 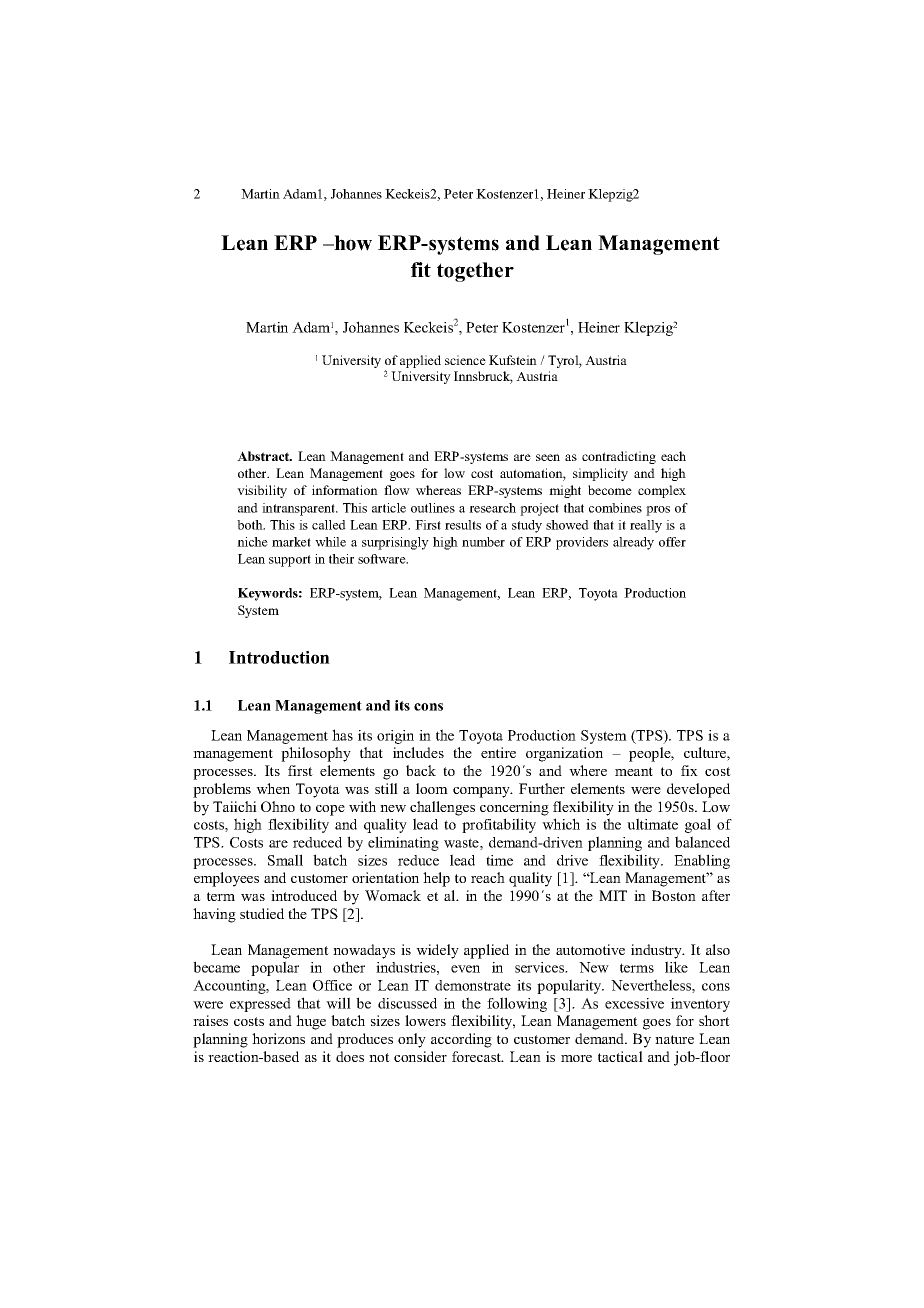 What do you see at coordinates (461, 1040) in the document?
I see `according` at bounding box center [461, 1040].
